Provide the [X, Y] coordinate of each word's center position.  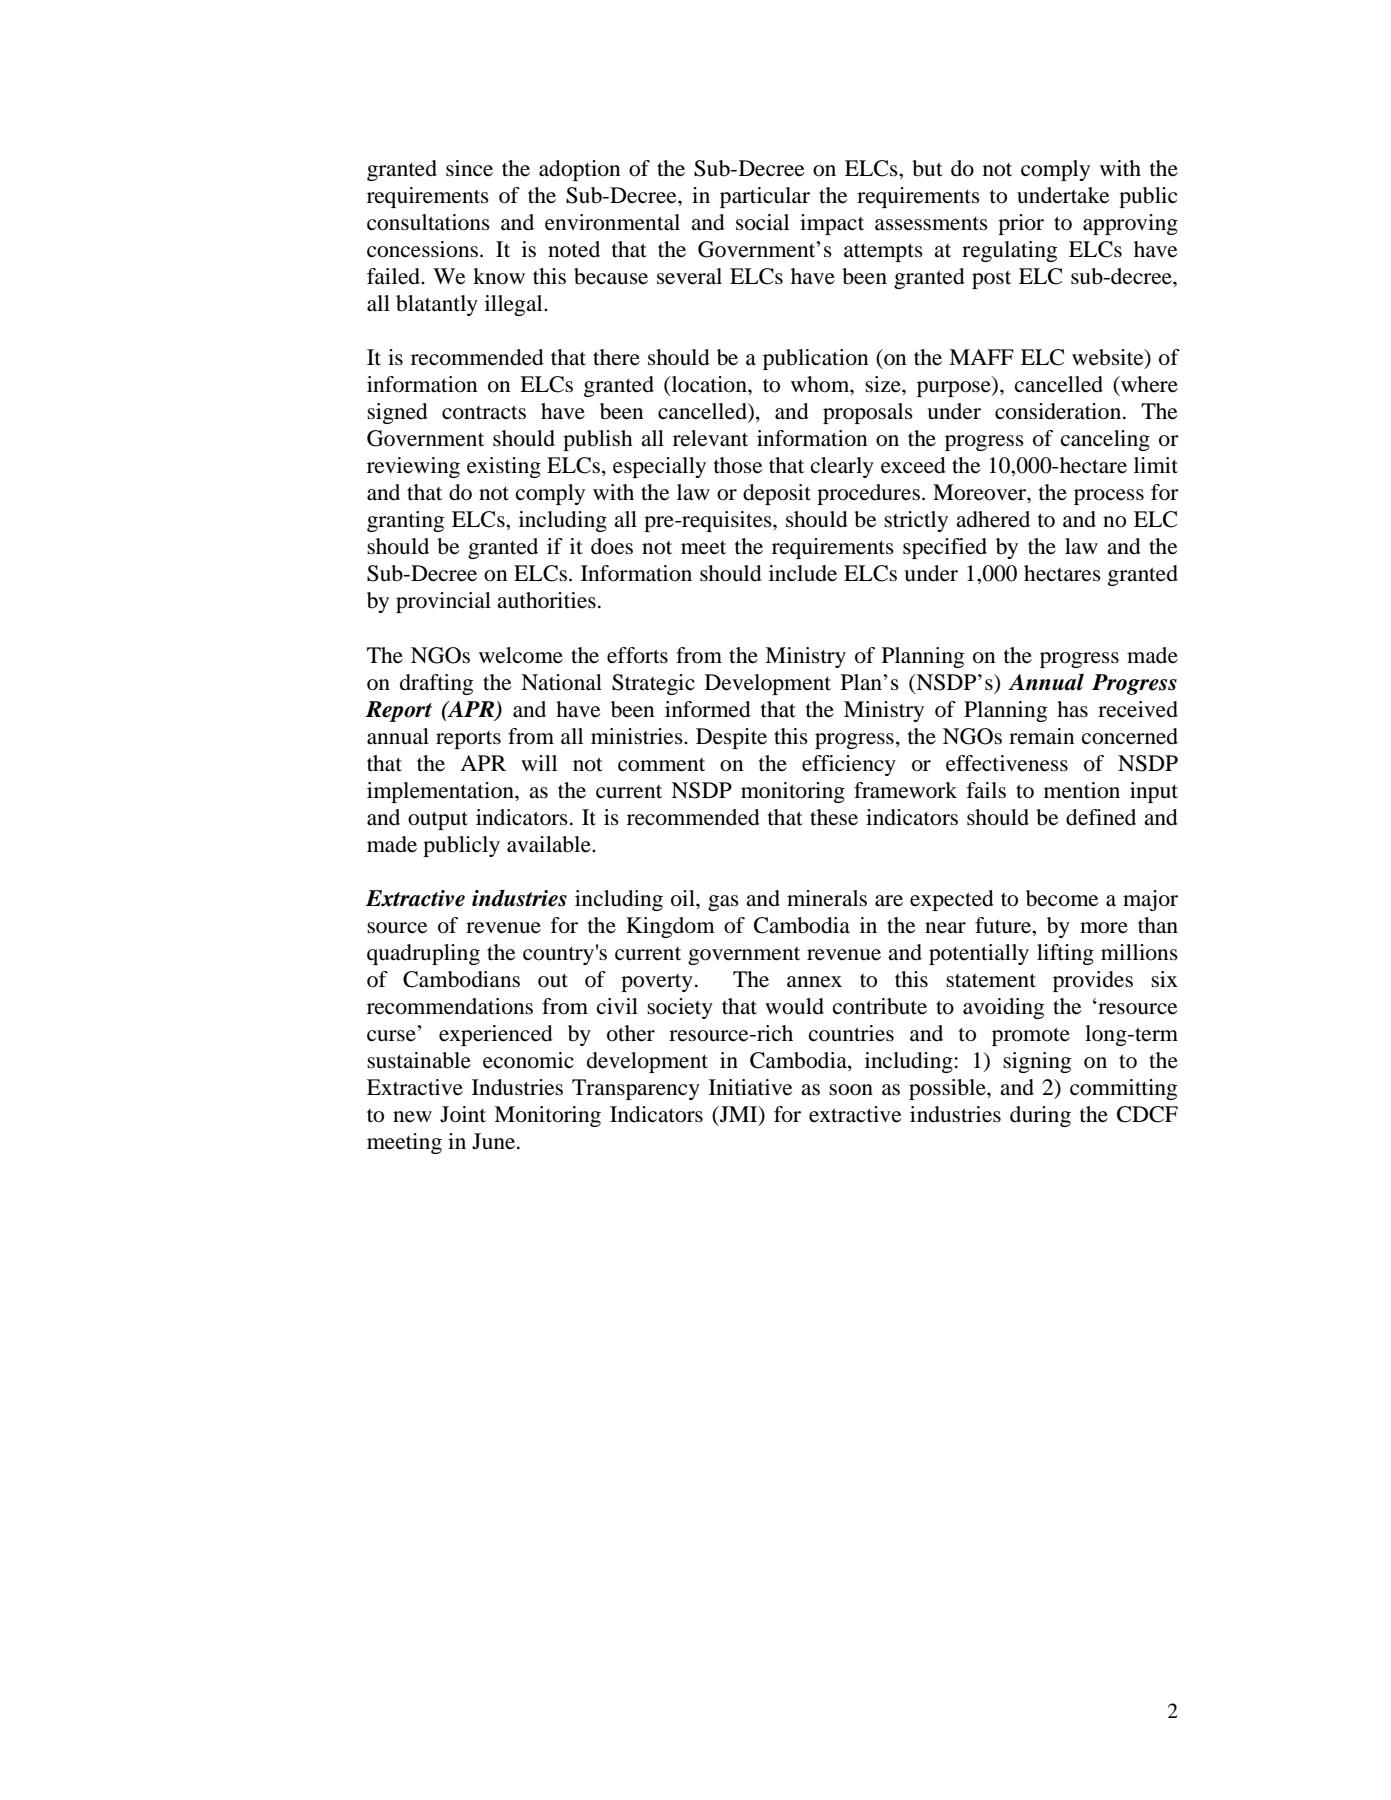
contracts [484, 412]
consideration [1059, 411]
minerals [827, 898]
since [469, 168]
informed [708, 709]
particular [765, 197]
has [1072, 709]
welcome [521, 655]
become [1062, 898]
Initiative [750, 1087]
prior [1021, 224]
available [550, 844]
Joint [463, 1114]
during [1040, 1116]
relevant [710, 438]
